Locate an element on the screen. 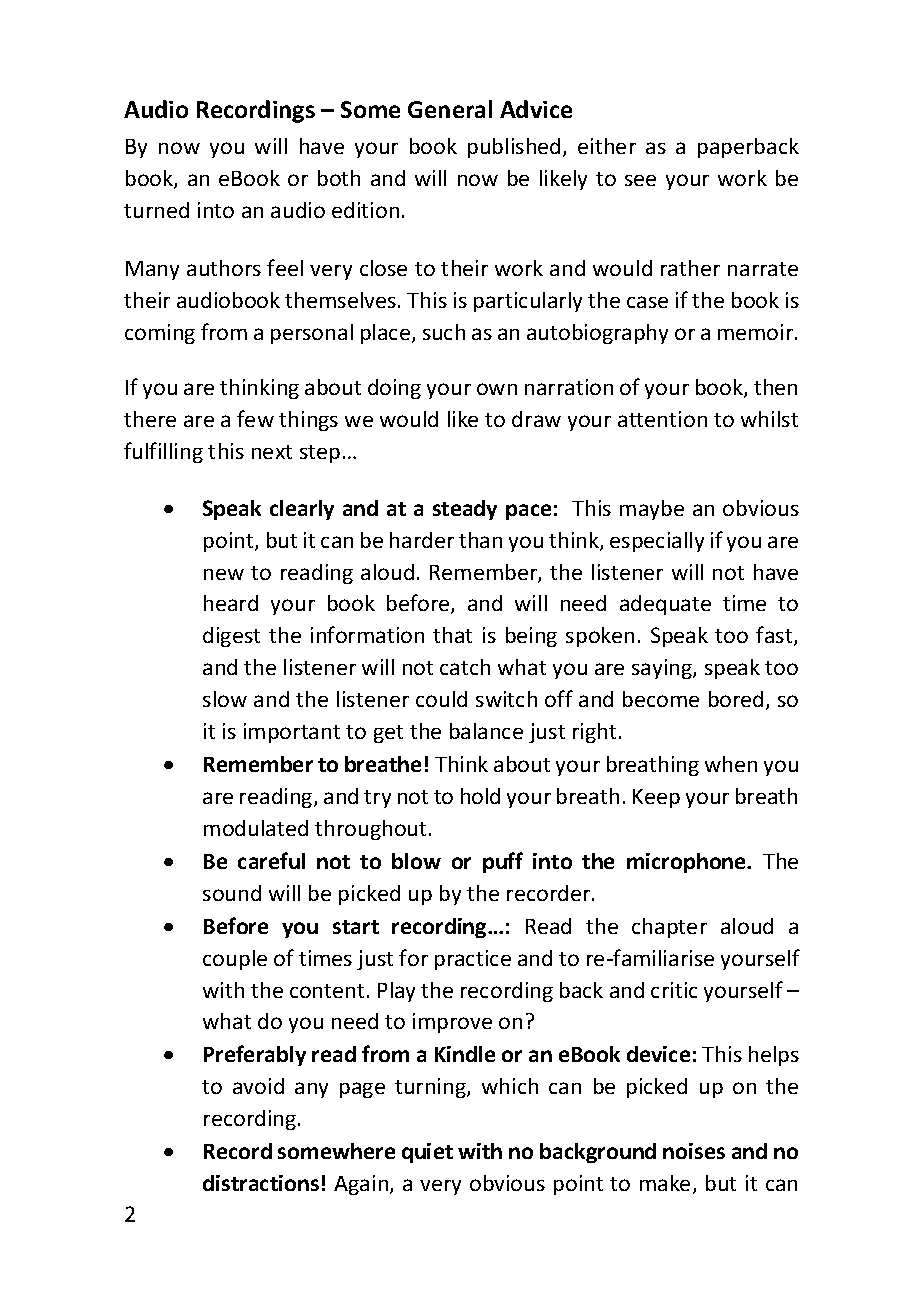 The width and height of the screenshot is (924, 1307). distractions is located at coordinates (261, 1183).
